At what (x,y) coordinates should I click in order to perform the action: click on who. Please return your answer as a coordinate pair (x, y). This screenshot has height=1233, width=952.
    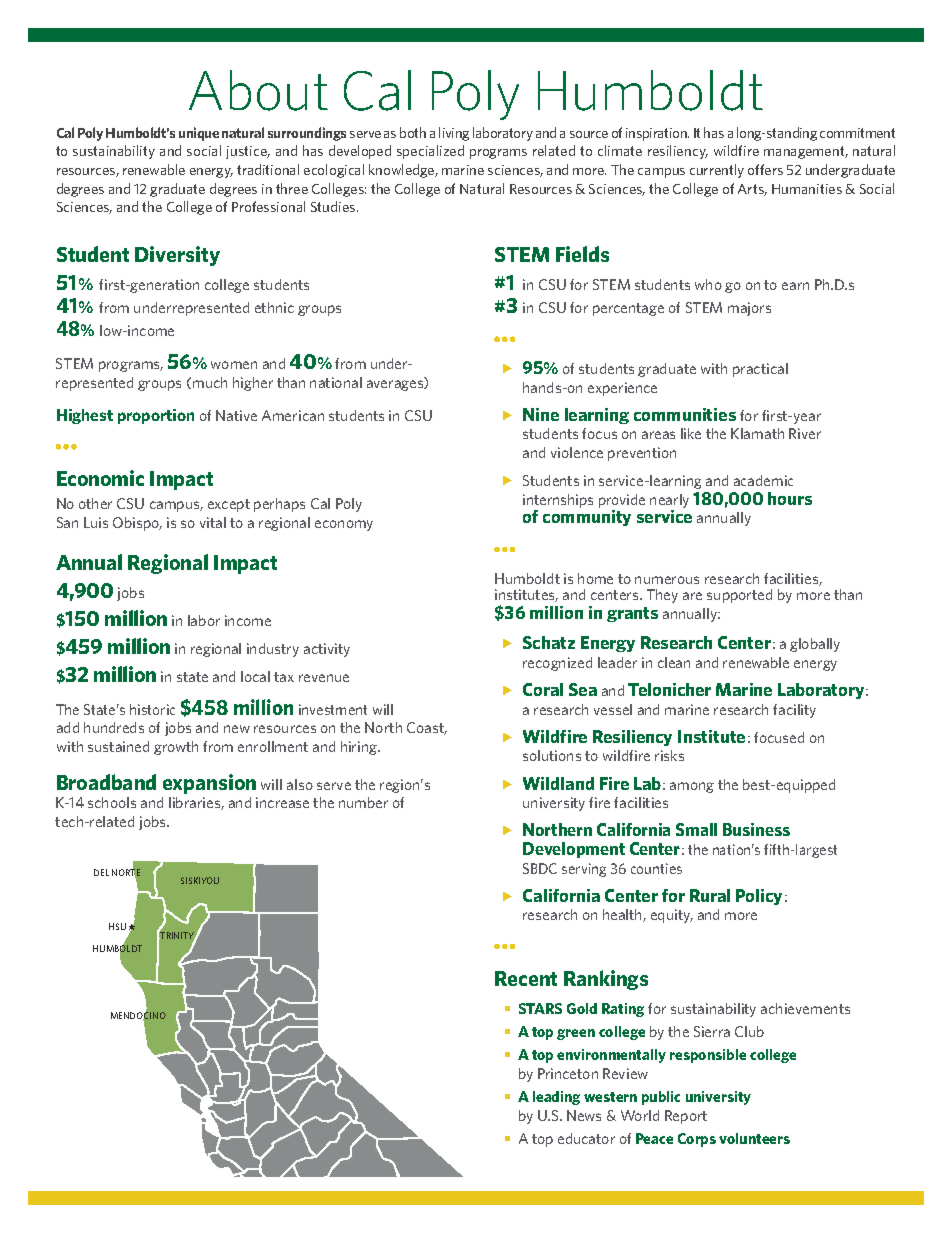
    Looking at the image, I should click on (708, 284).
